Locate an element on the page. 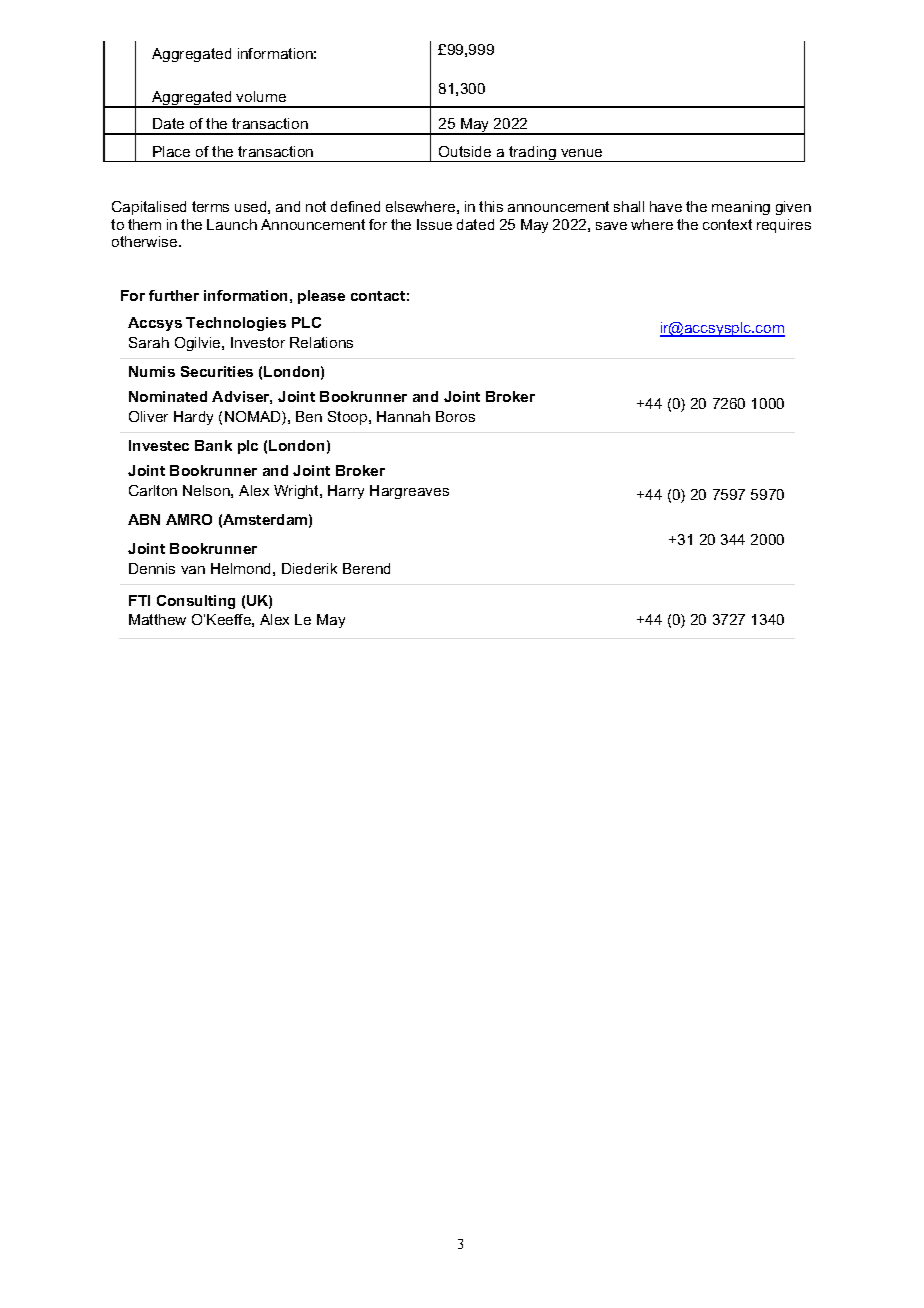 The image size is (924, 1308). Issue is located at coordinates (434, 224).
